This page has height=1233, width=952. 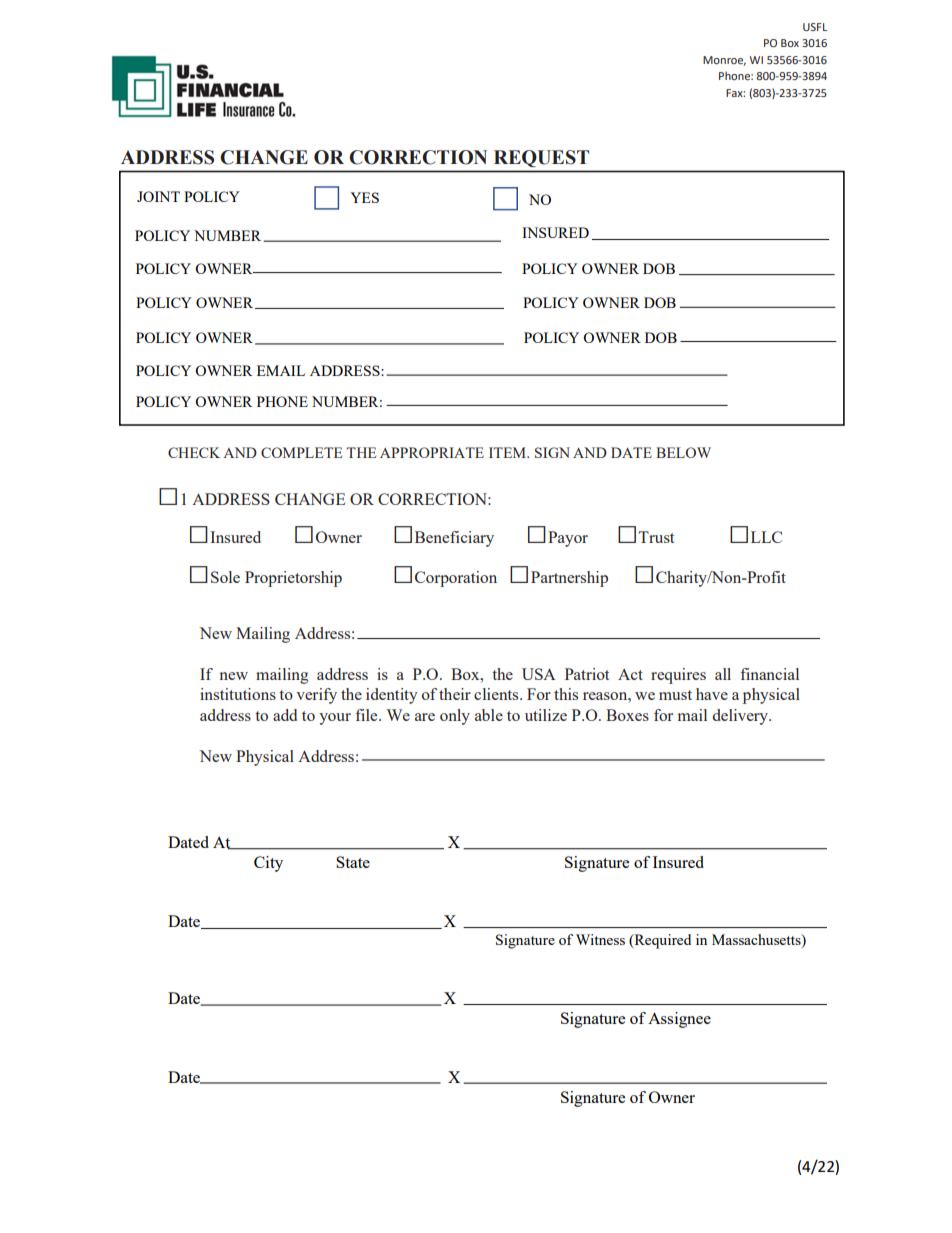 I want to click on Proprietorship, so click(x=293, y=579).
